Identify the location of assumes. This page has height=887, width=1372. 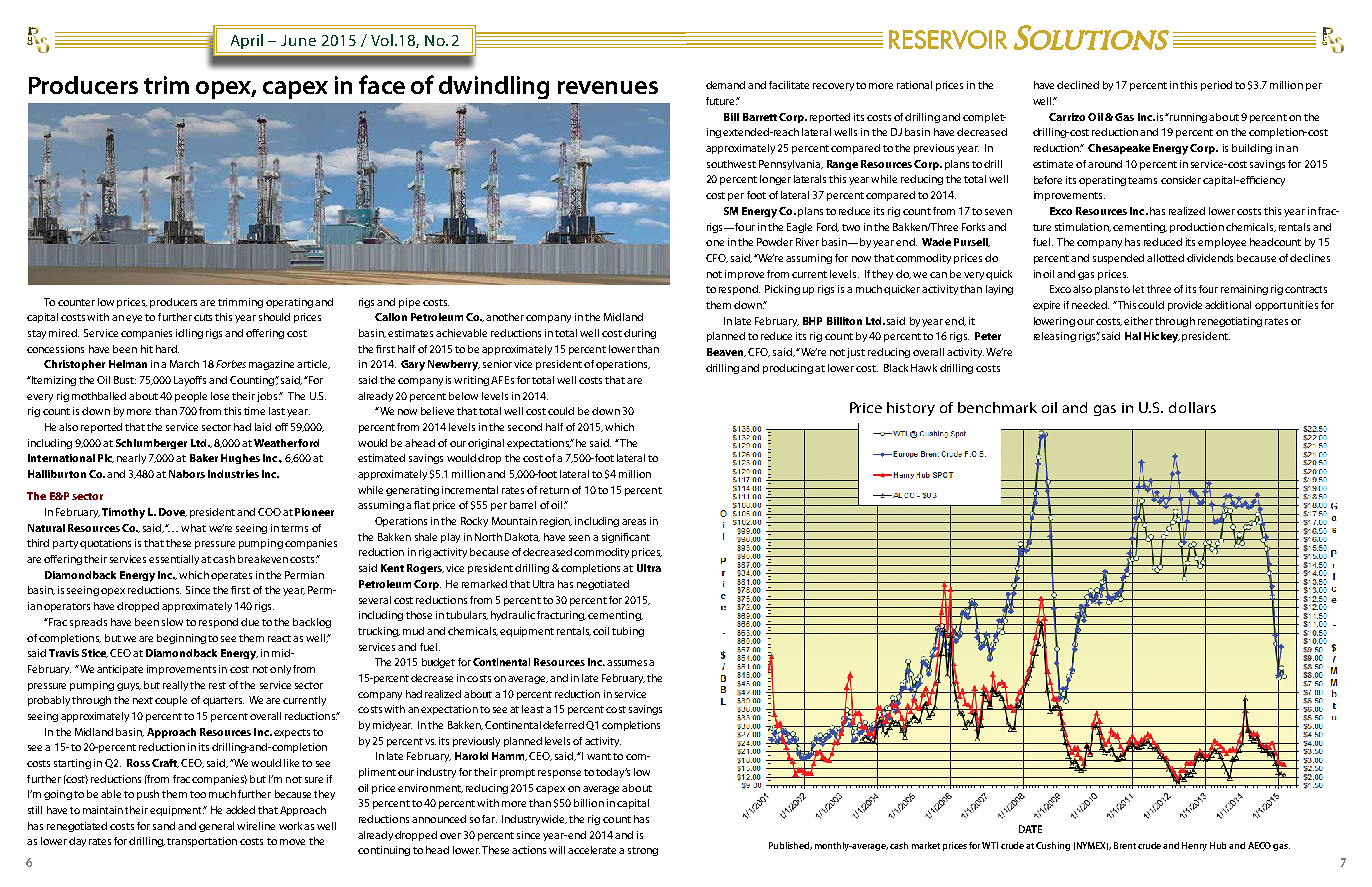
(627, 663).
